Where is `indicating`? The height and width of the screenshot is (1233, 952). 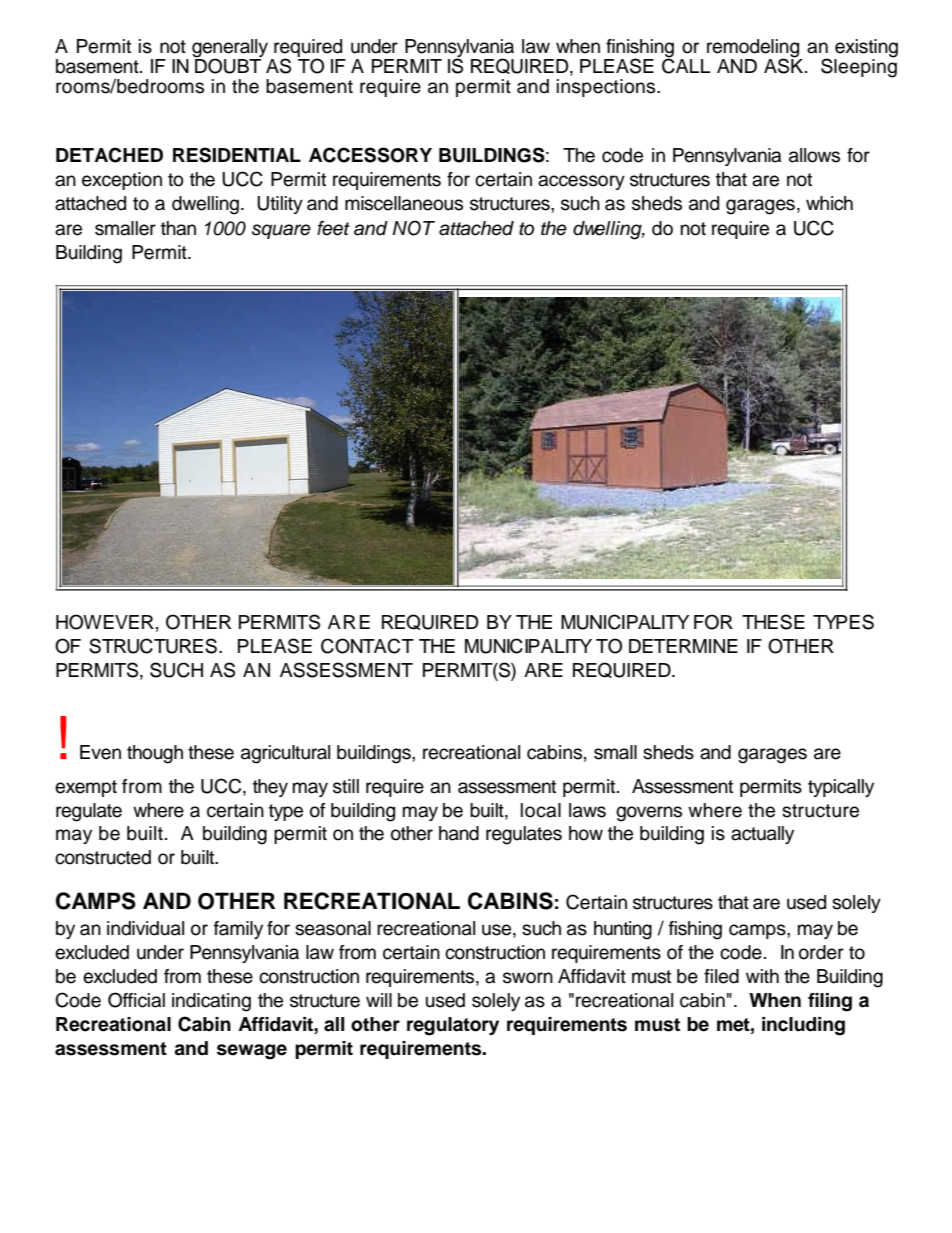
indicating is located at coordinates (211, 1002).
